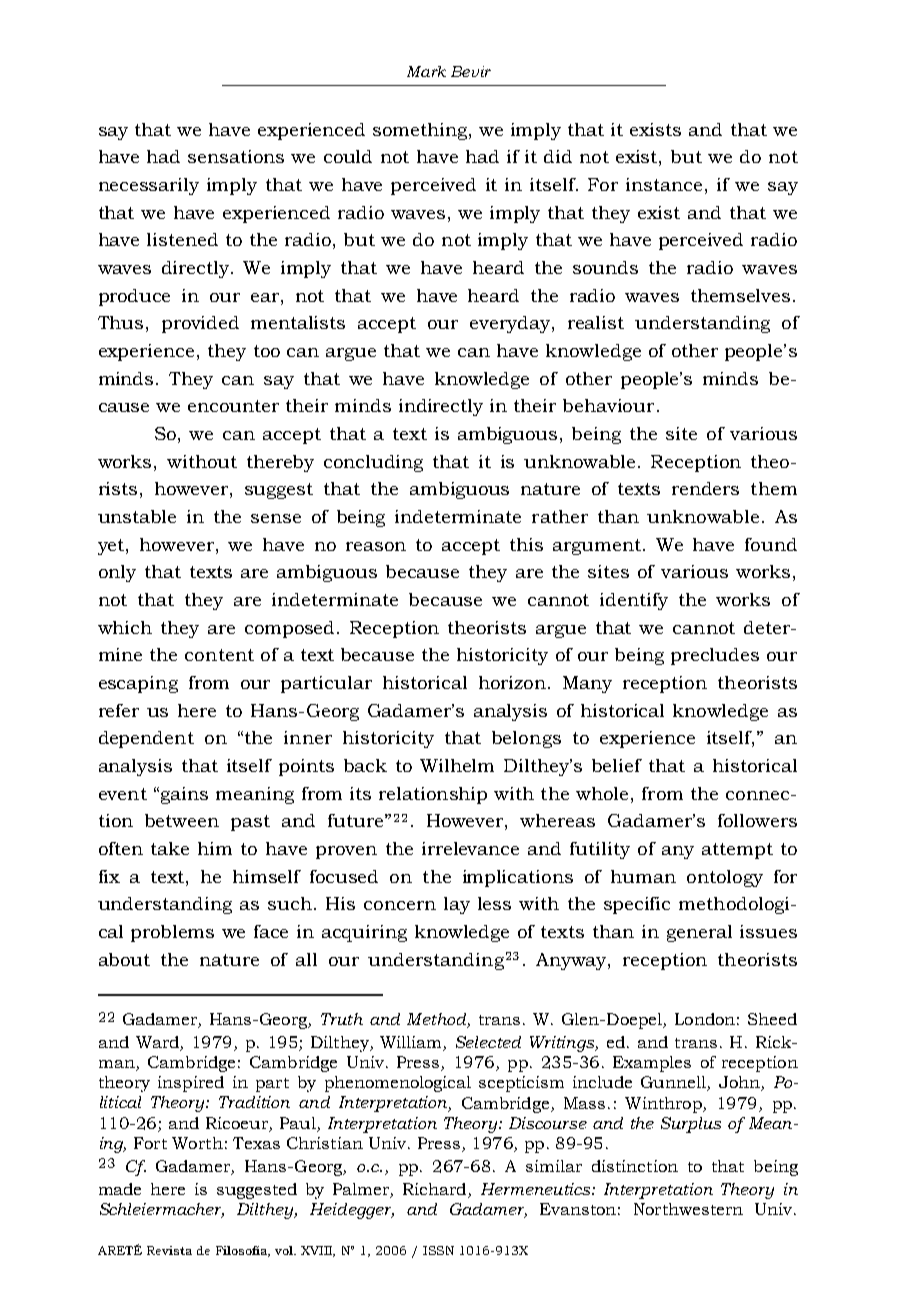 This image has height=1316, width=922. Describe the element at coordinates (169, 1250) in the image. I see `Revista` at that location.
